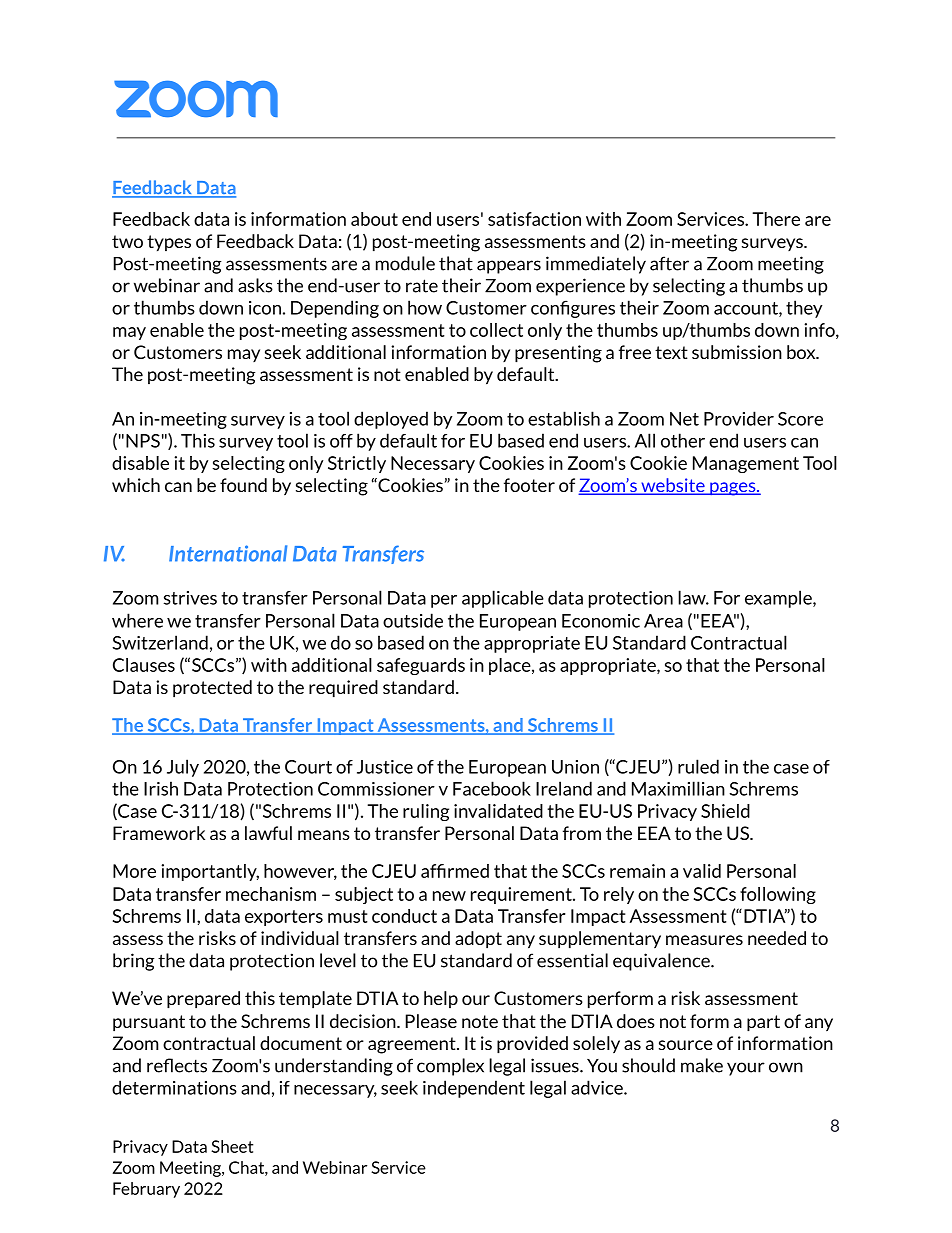 Image resolution: width=952 pixels, height=1233 pixels. What do you see at coordinates (169, 243) in the document?
I see `types` at bounding box center [169, 243].
